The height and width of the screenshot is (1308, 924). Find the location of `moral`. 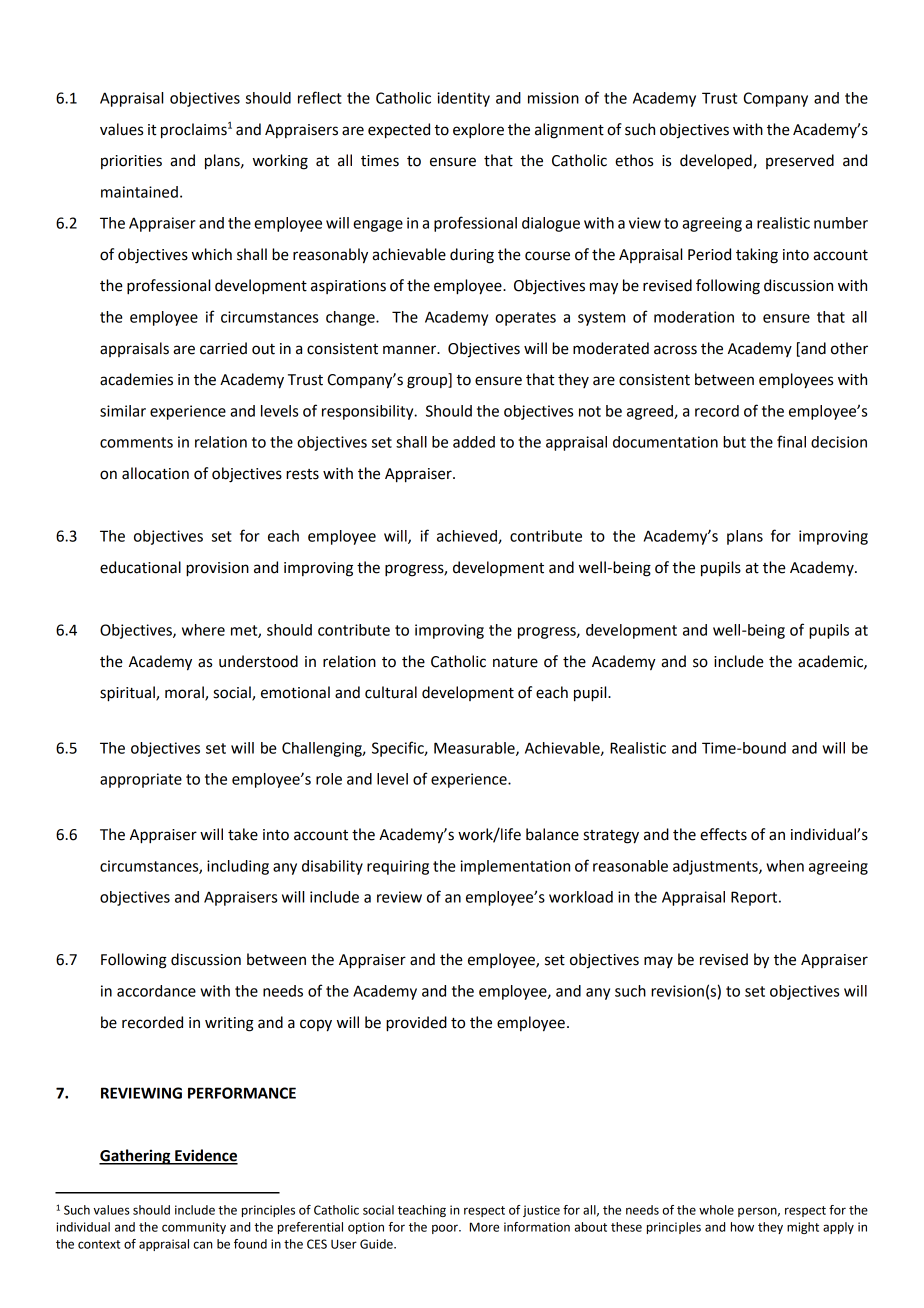

moral is located at coordinates (185, 693).
